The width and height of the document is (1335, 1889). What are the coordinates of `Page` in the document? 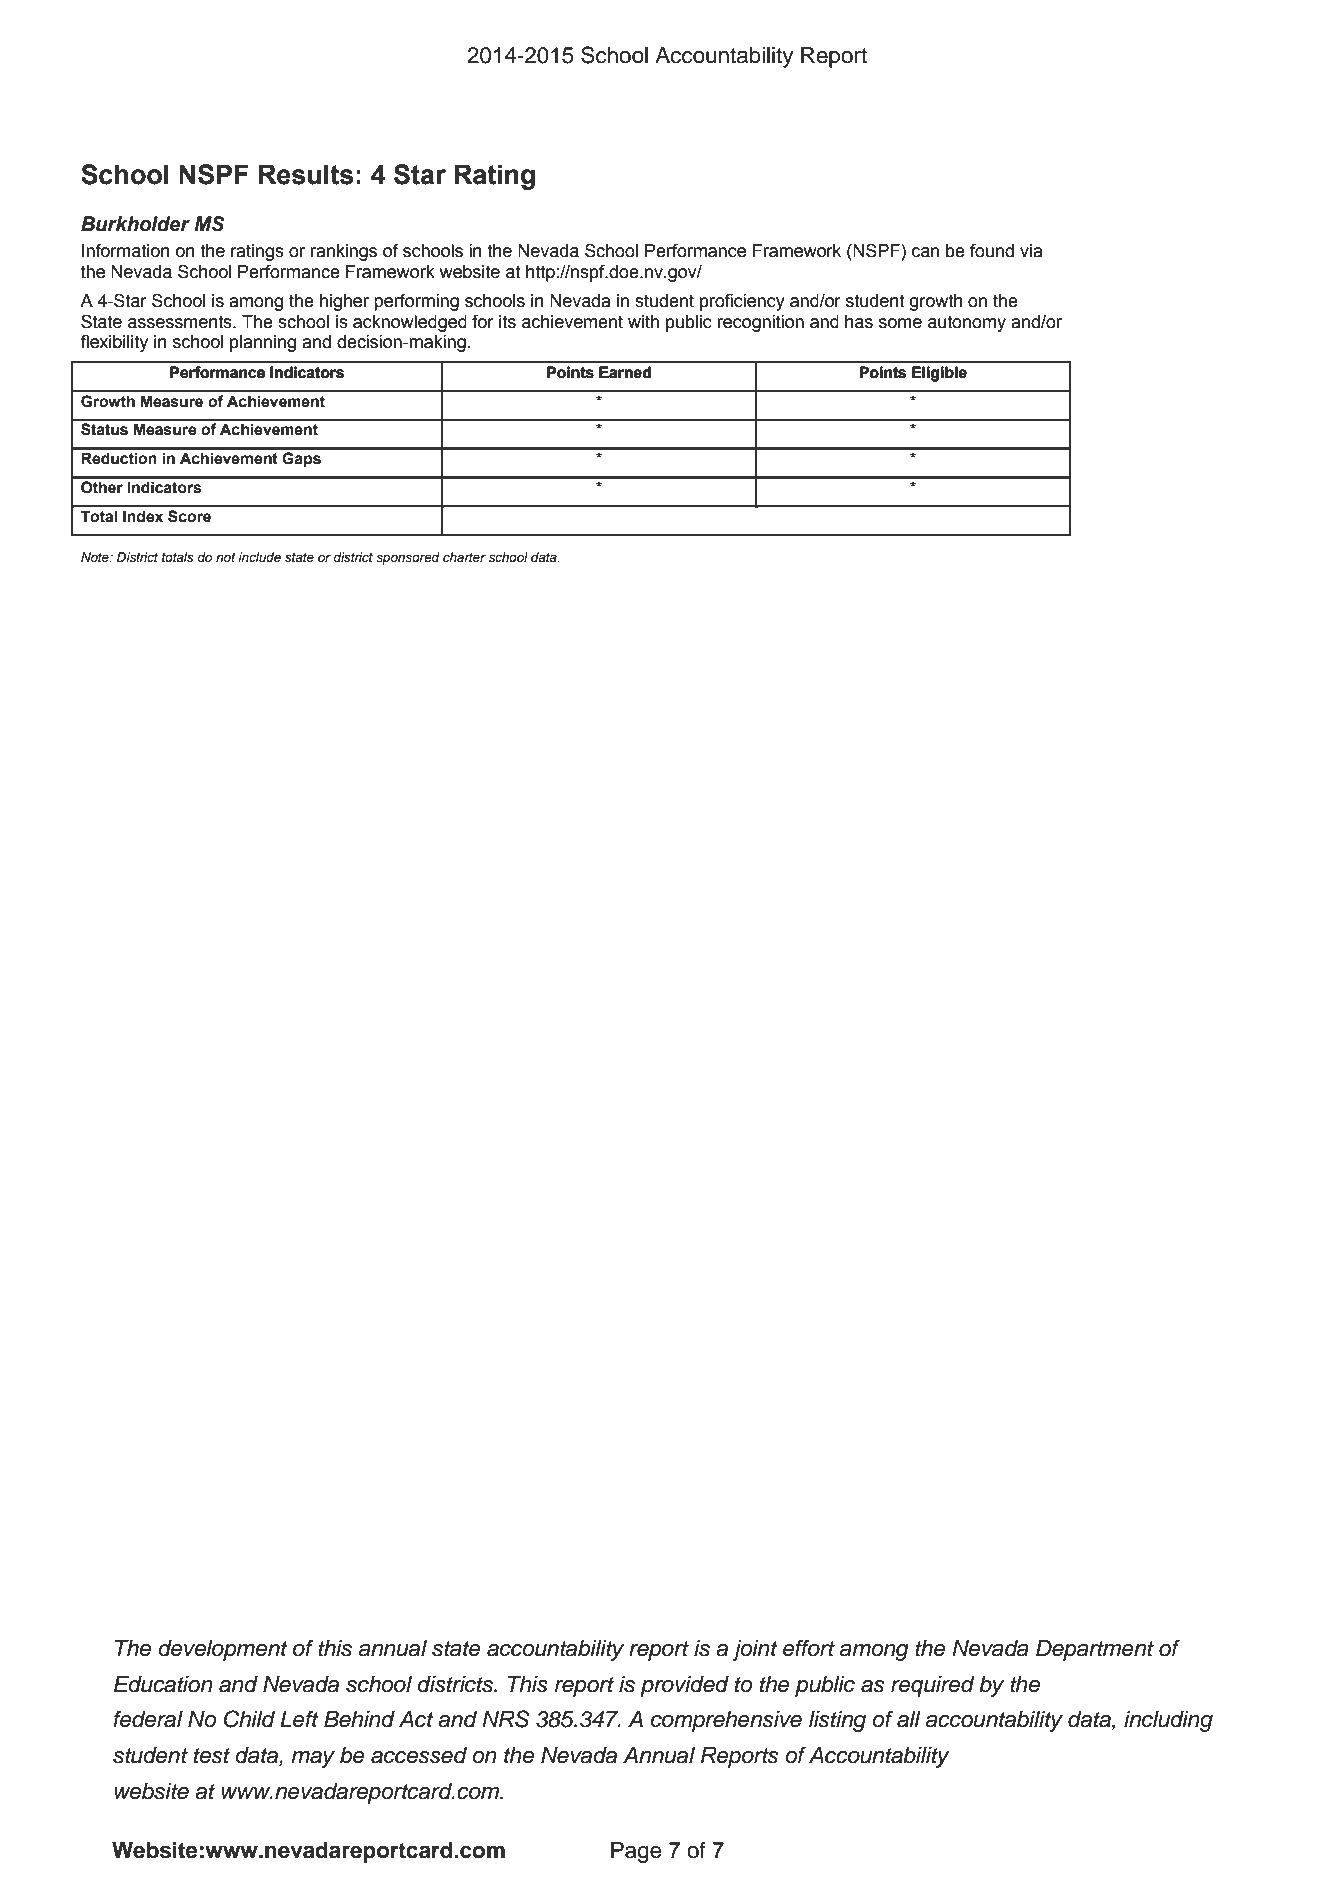 It's located at (636, 1852).
